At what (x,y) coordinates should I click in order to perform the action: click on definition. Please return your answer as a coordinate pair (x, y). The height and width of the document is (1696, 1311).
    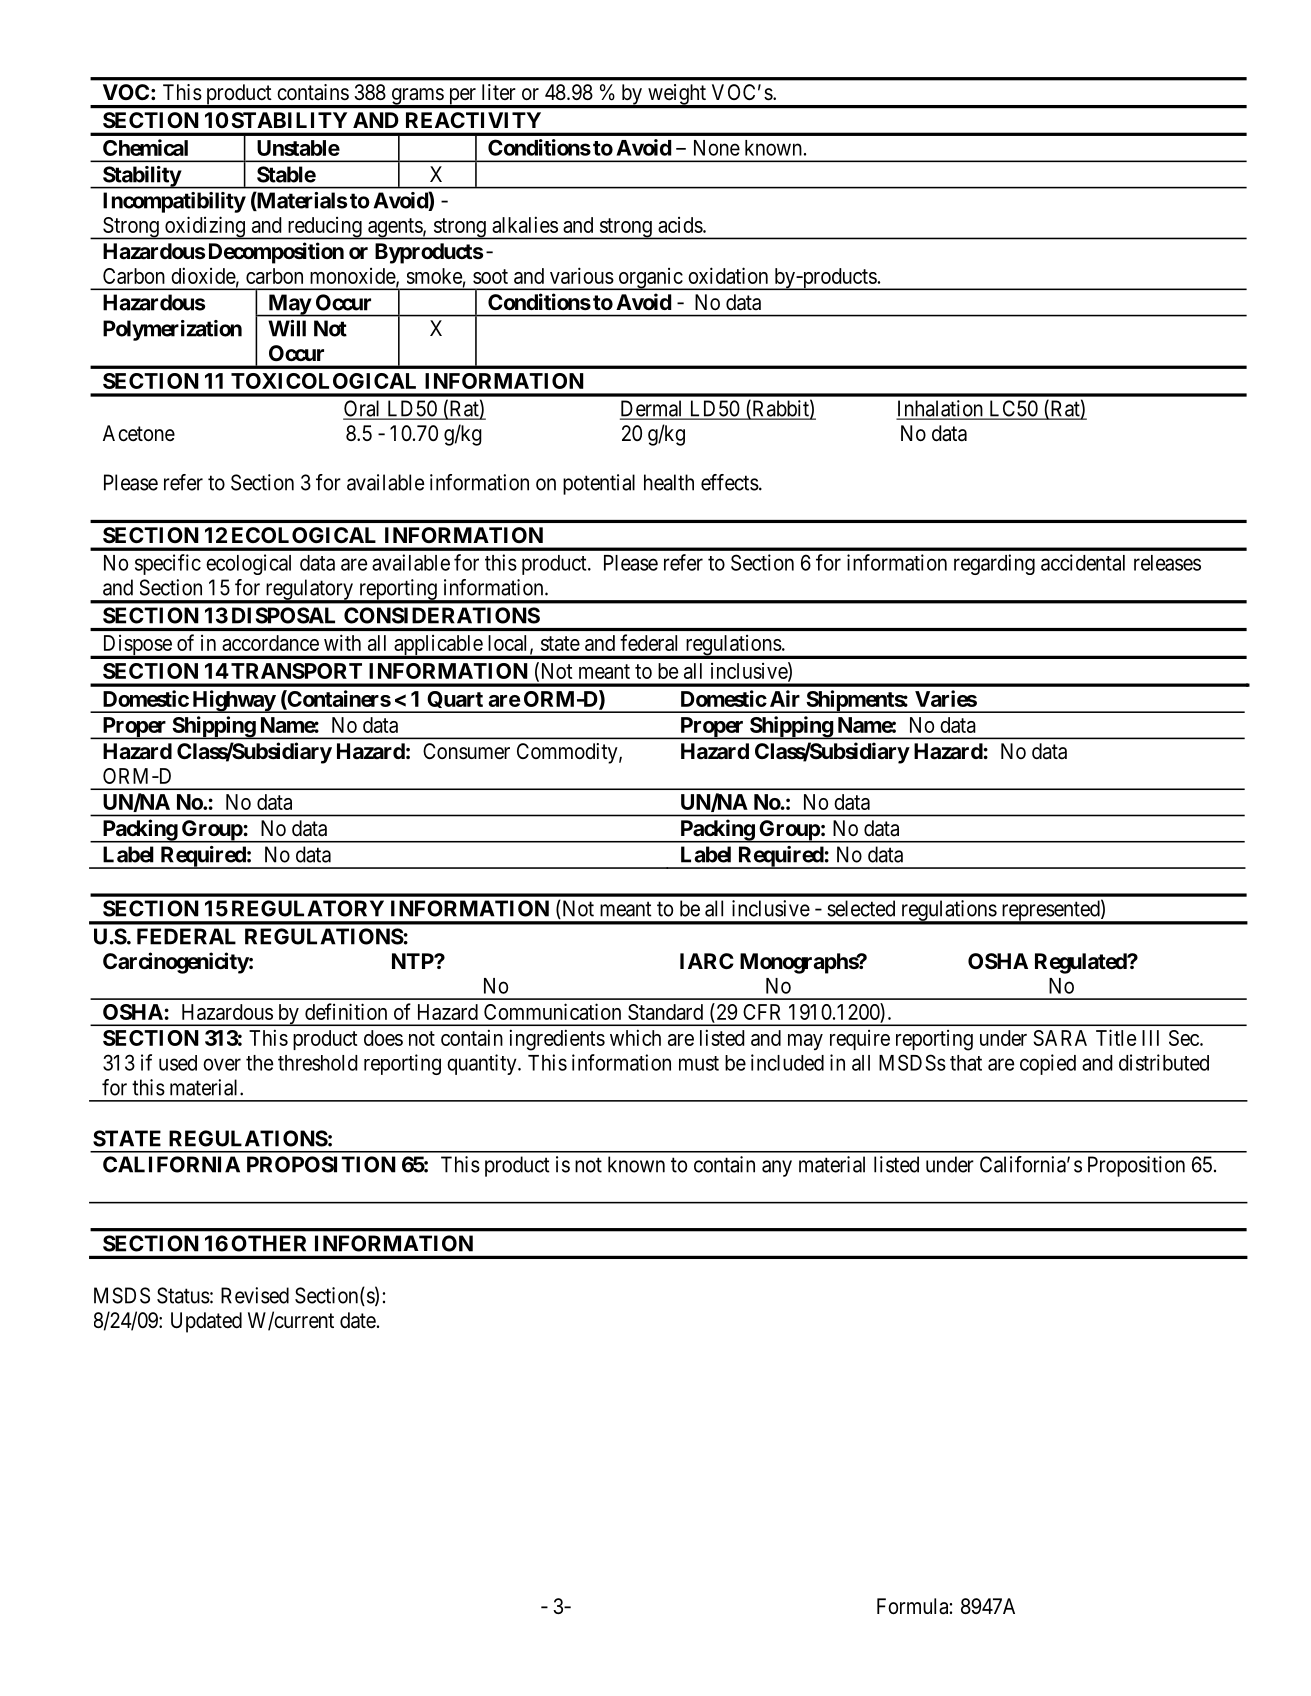
    Looking at the image, I should click on (346, 1011).
